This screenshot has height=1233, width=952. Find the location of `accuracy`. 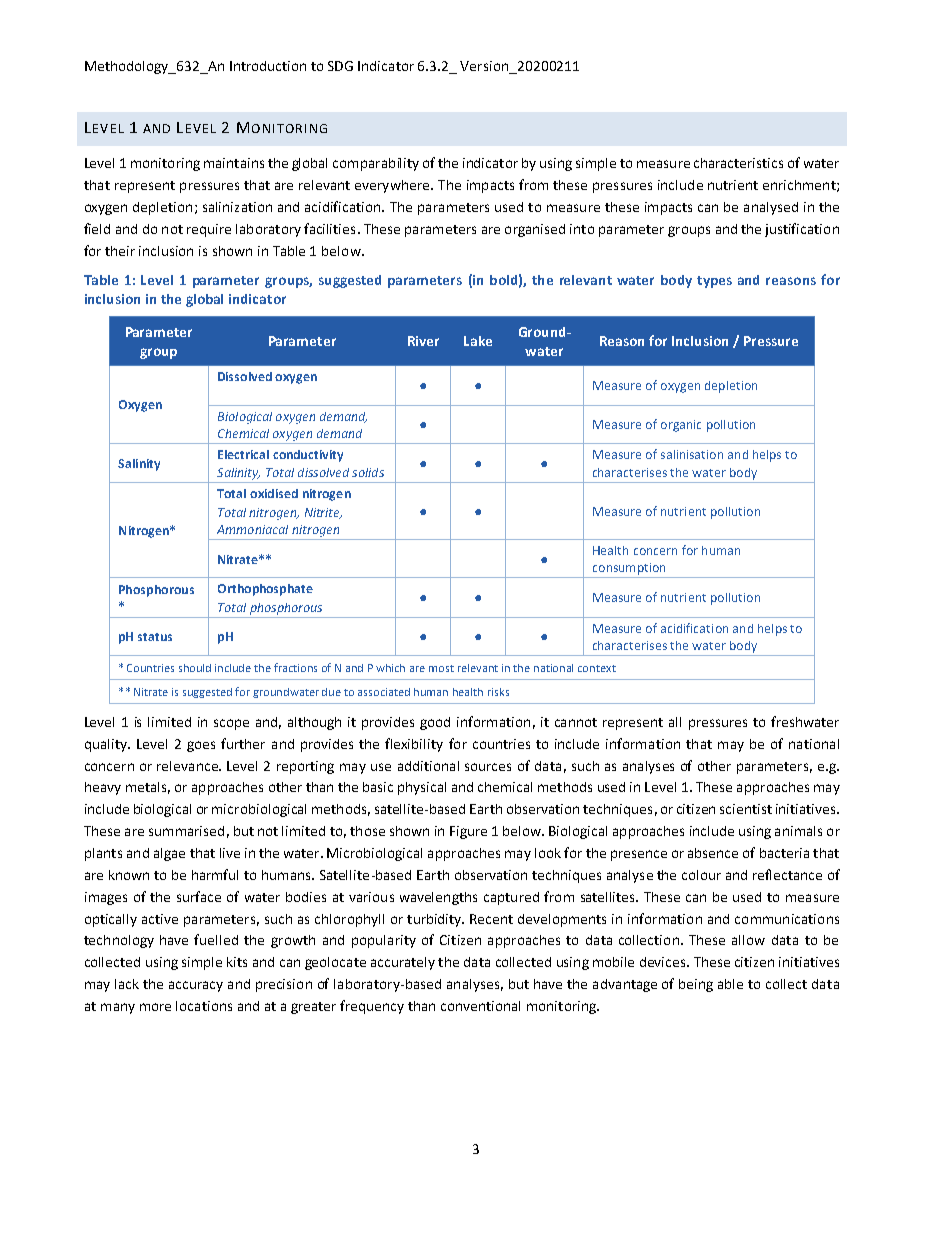

accuracy is located at coordinates (196, 986).
